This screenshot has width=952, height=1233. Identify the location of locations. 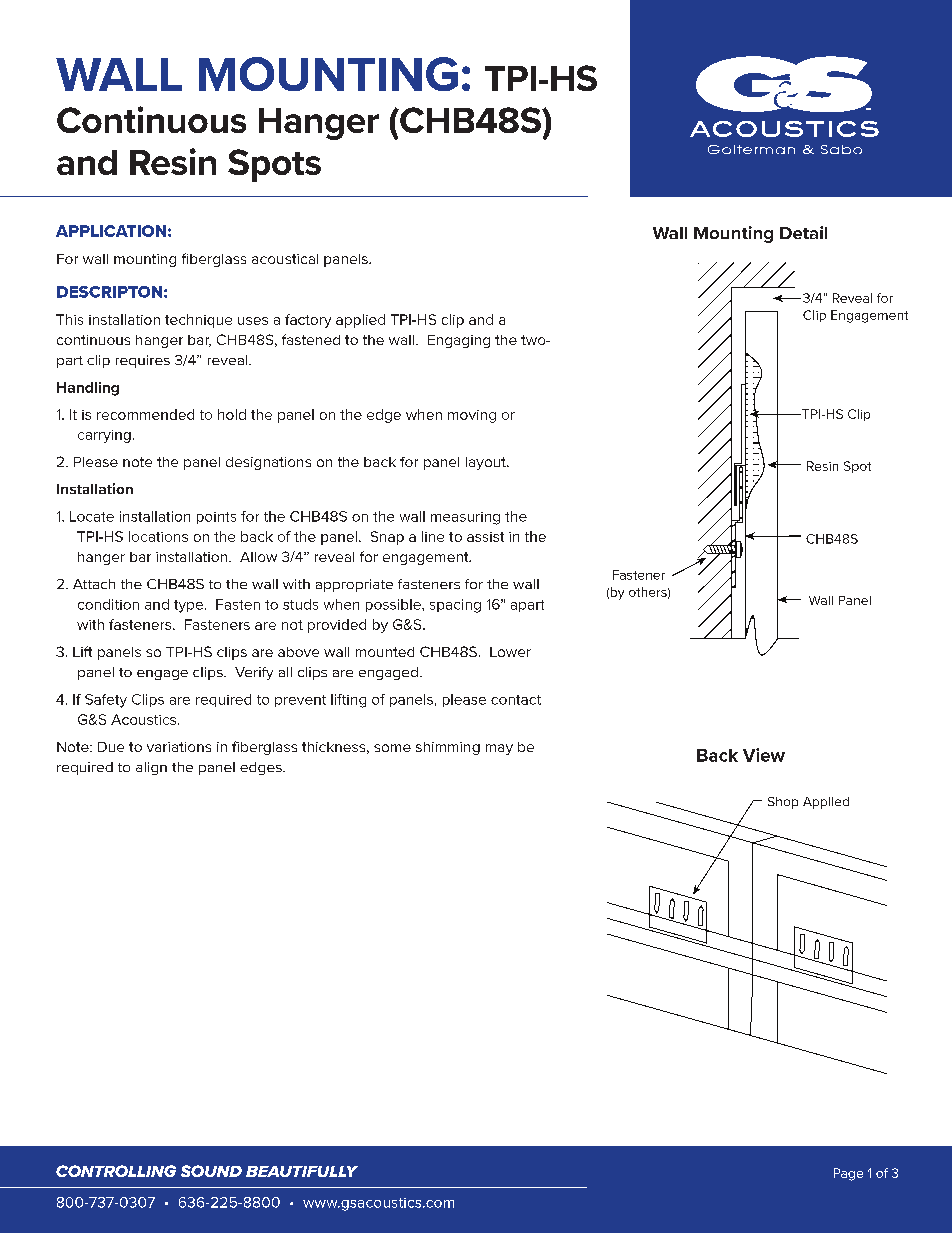
(158, 536).
